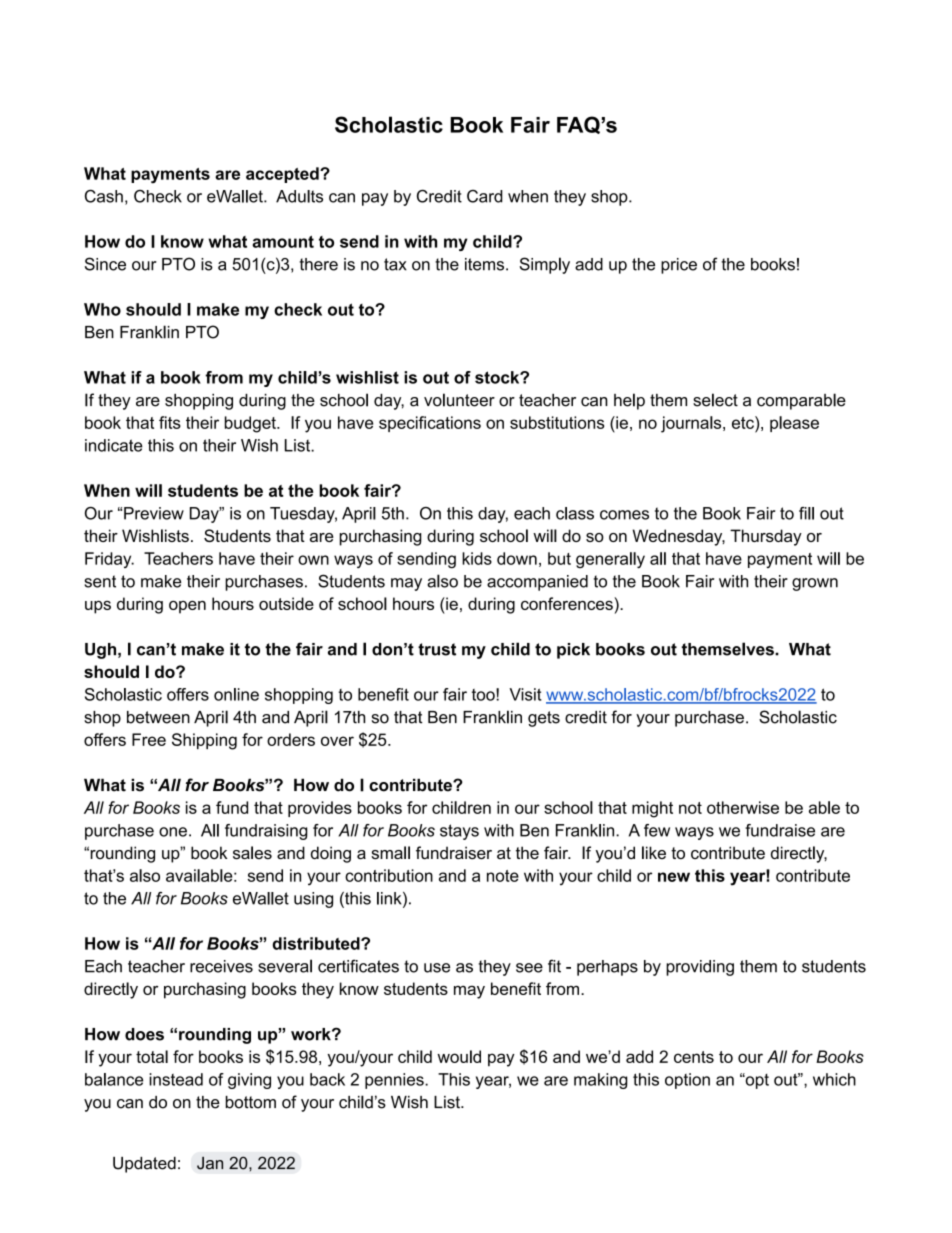 The height and width of the image is (1233, 952). Describe the element at coordinates (766, 537) in the image. I see `Thursday` at that location.
